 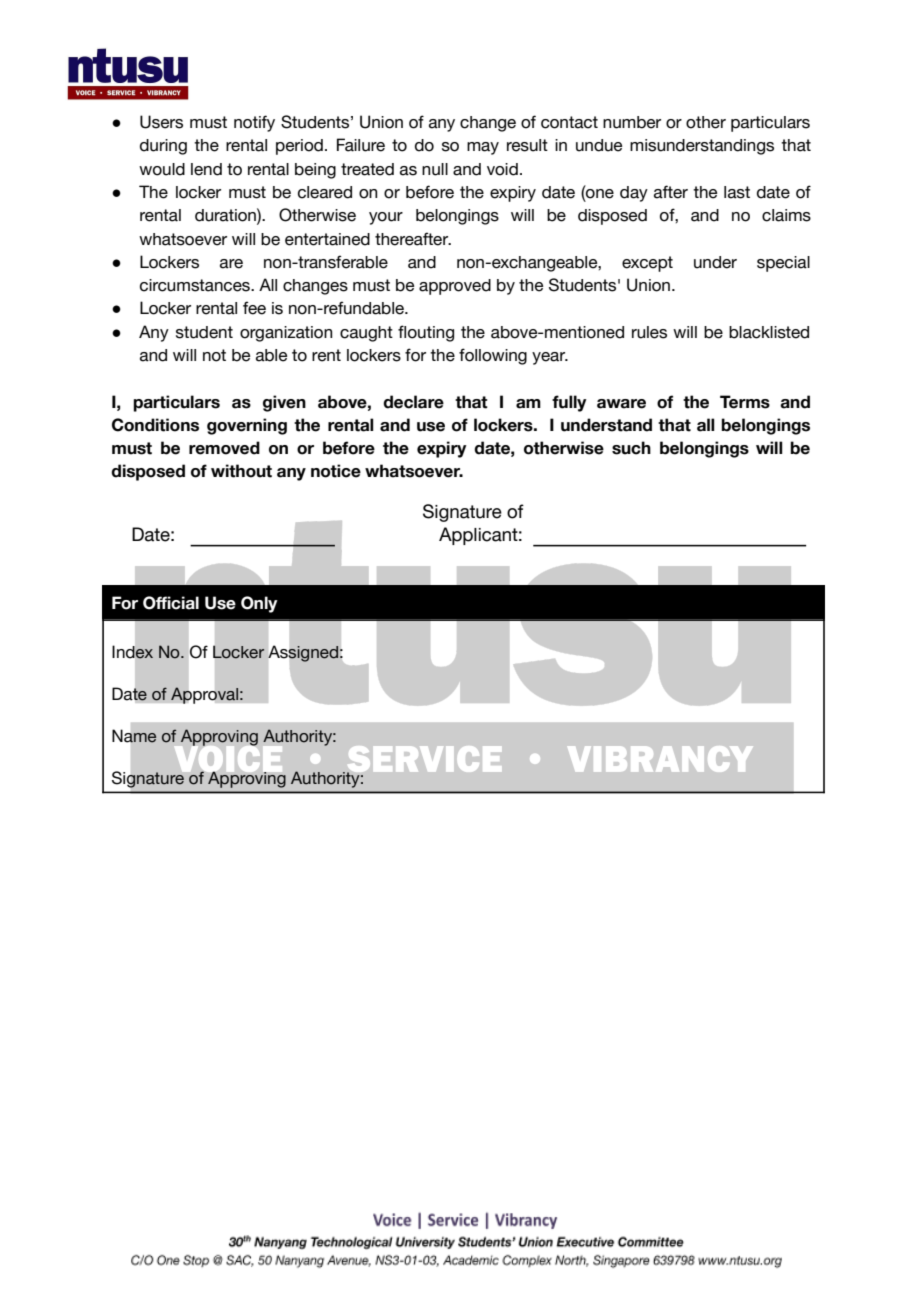 I want to click on Only, so click(x=259, y=604).
